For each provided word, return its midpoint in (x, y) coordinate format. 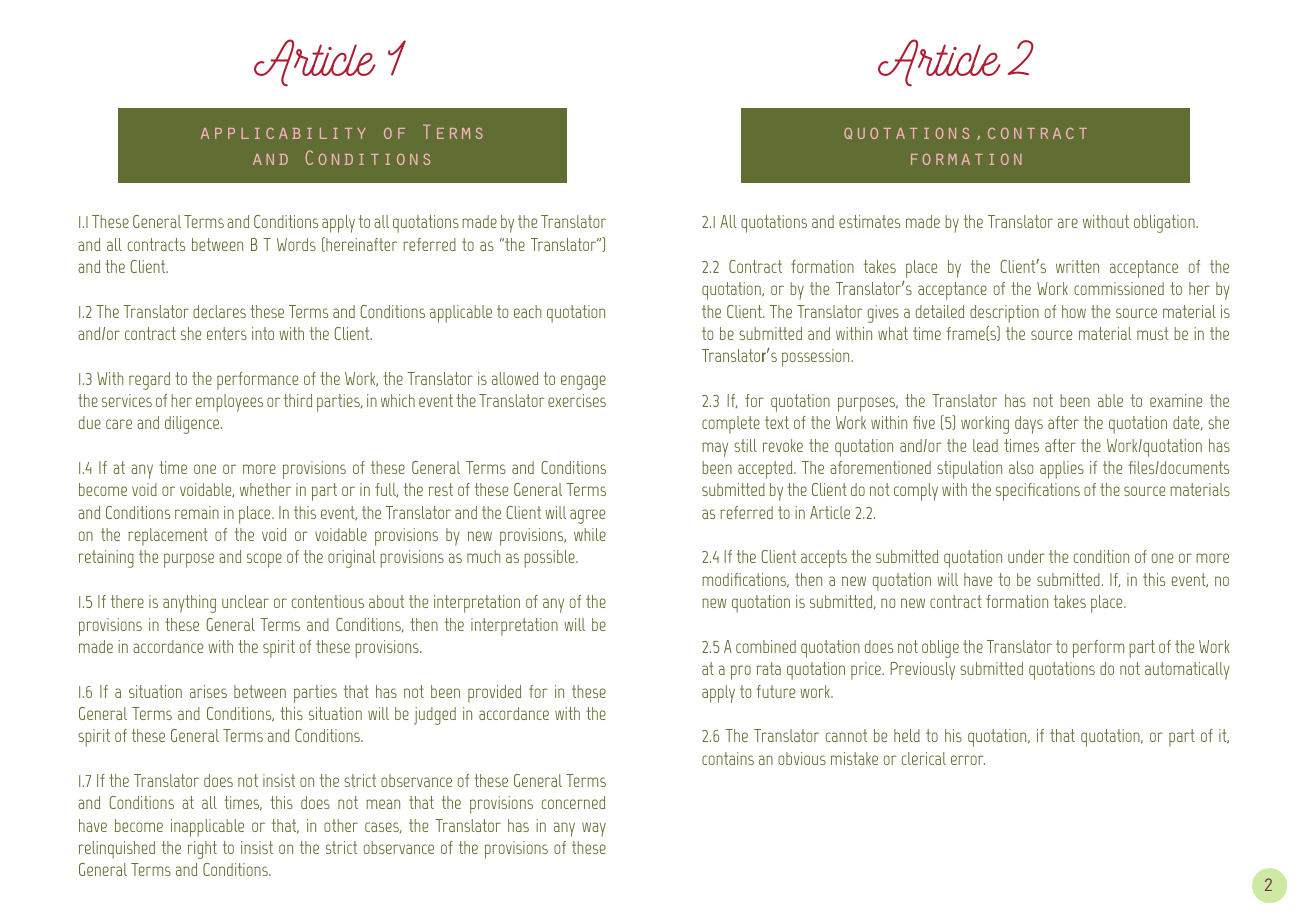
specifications (1038, 492)
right (202, 850)
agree (587, 516)
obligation (1165, 224)
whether (265, 489)
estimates (869, 221)
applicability (283, 133)
